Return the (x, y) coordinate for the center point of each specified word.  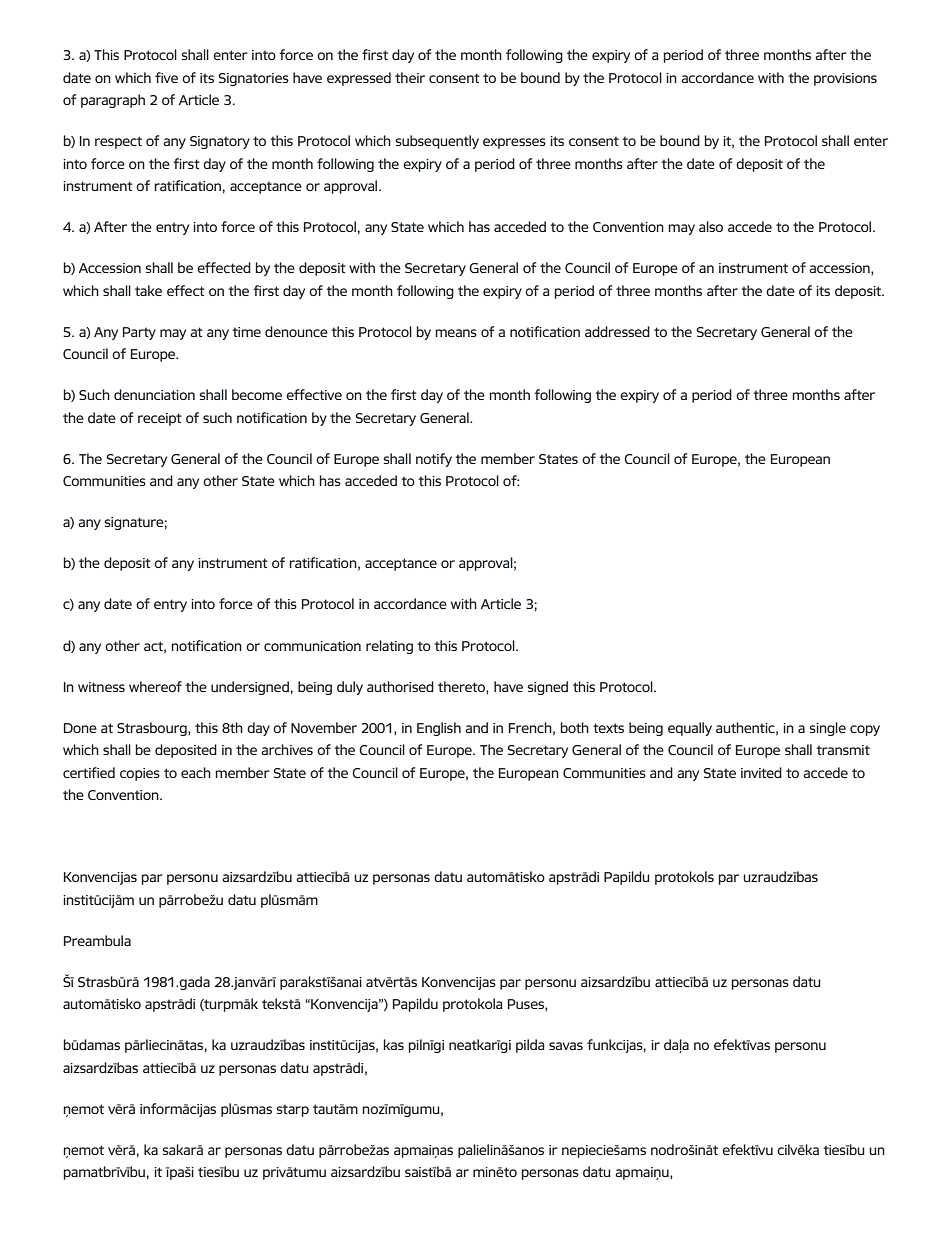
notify (434, 460)
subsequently (437, 142)
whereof (155, 686)
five (166, 77)
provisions (845, 79)
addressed (617, 331)
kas (394, 1044)
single (827, 729)
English (439, 729)
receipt (160, 419)
